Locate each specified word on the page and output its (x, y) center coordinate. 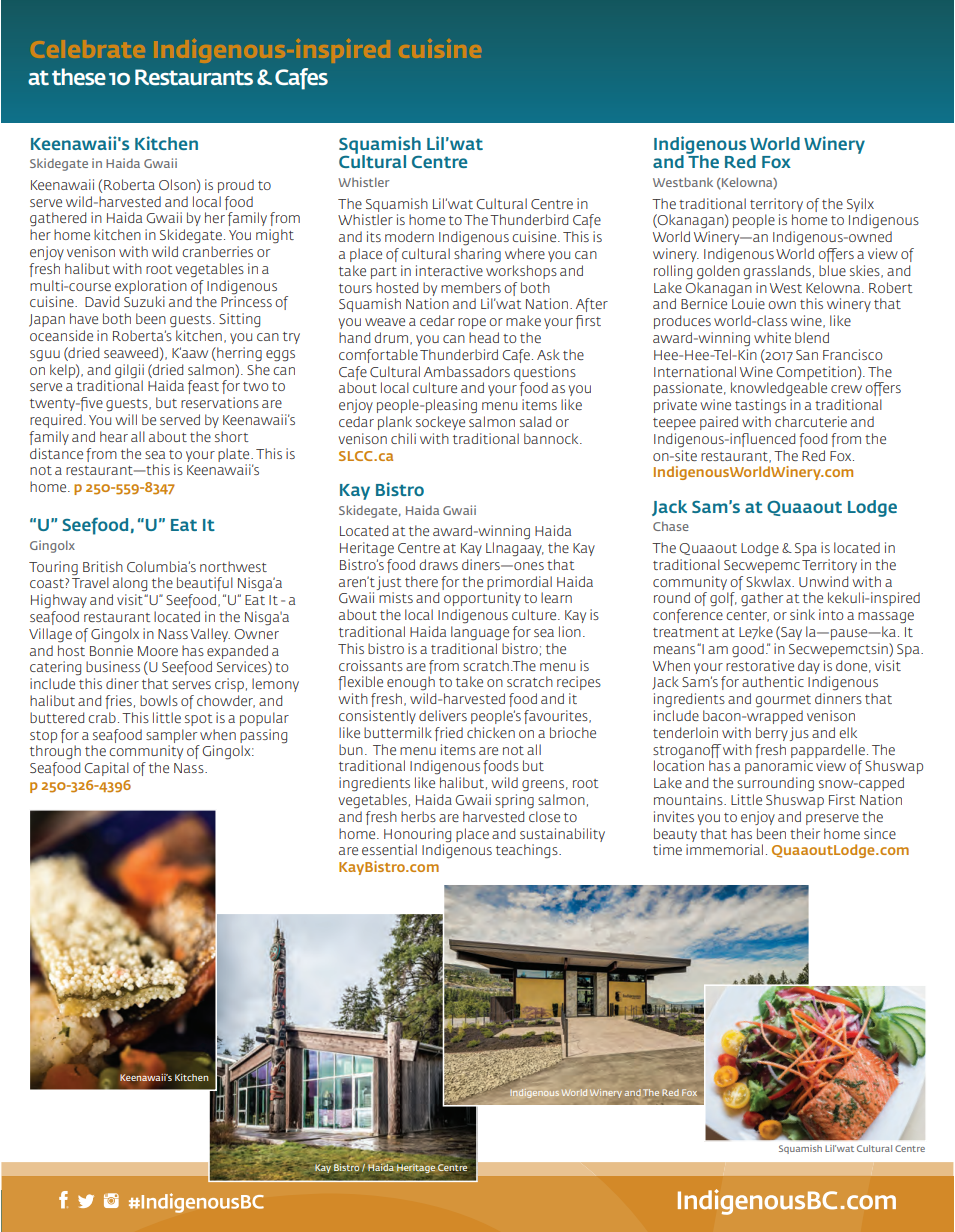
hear (114, 436)
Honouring (417, 835)
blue (832, 270)
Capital (106, 769)
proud (236, 186)
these (79, 77)
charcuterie (811, 421)
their (805, 833)
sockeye (440, 423)
